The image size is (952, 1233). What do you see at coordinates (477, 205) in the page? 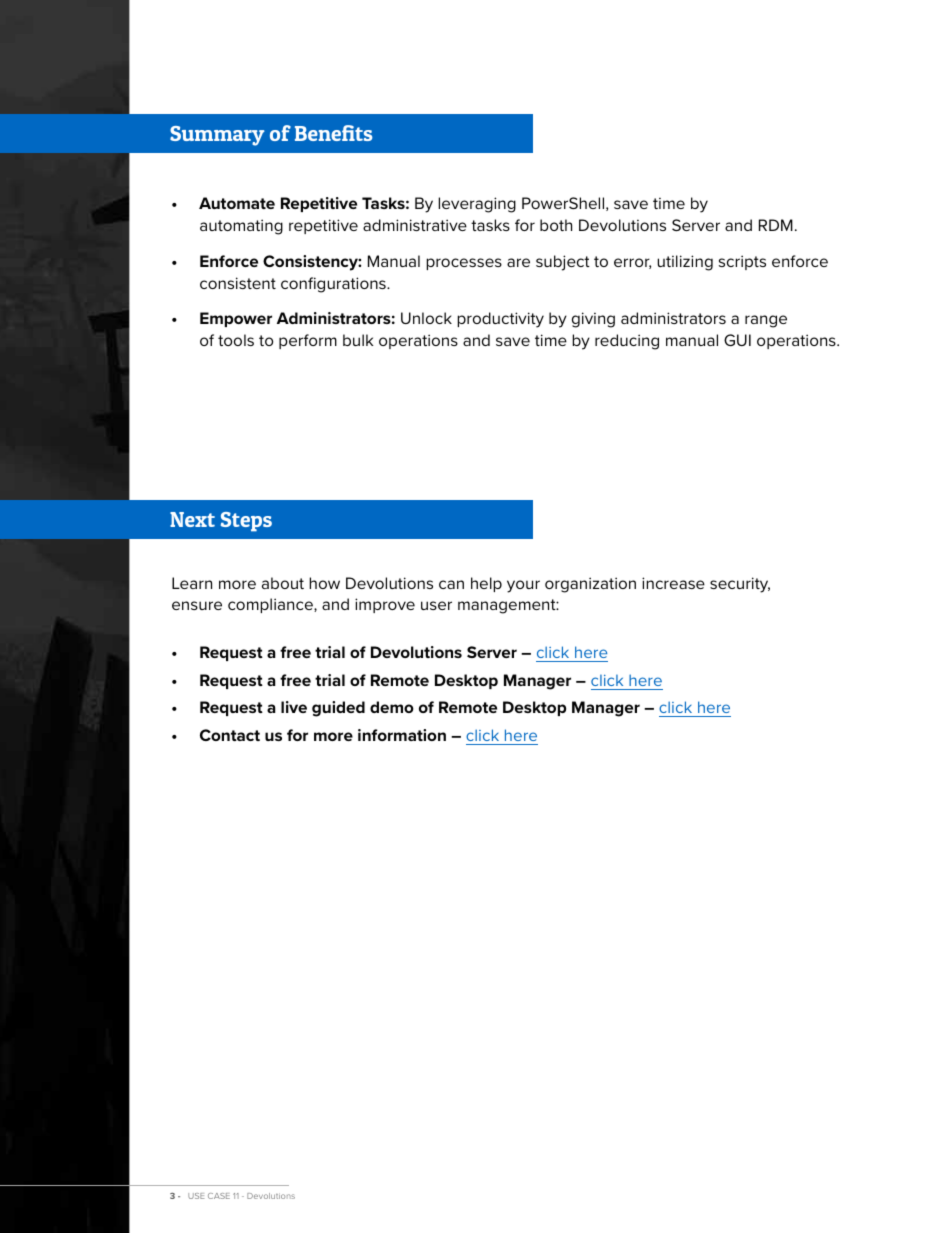
I see `leveraging` at bounding box center [477, 205].
